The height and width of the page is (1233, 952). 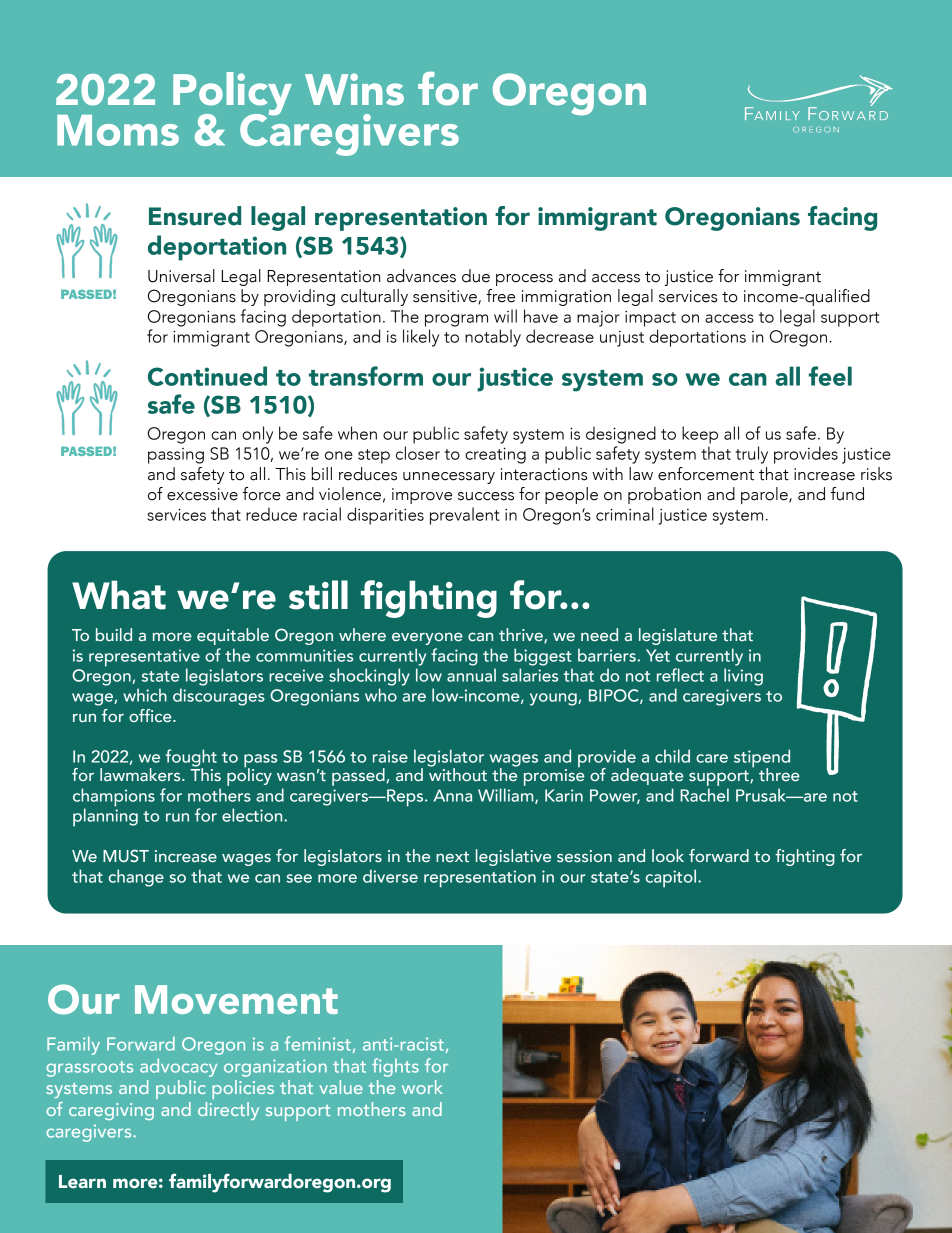 What do you see at coordinates (141, 775) in the page?
I see `lawmakers` at bounding box center [141, 775].
